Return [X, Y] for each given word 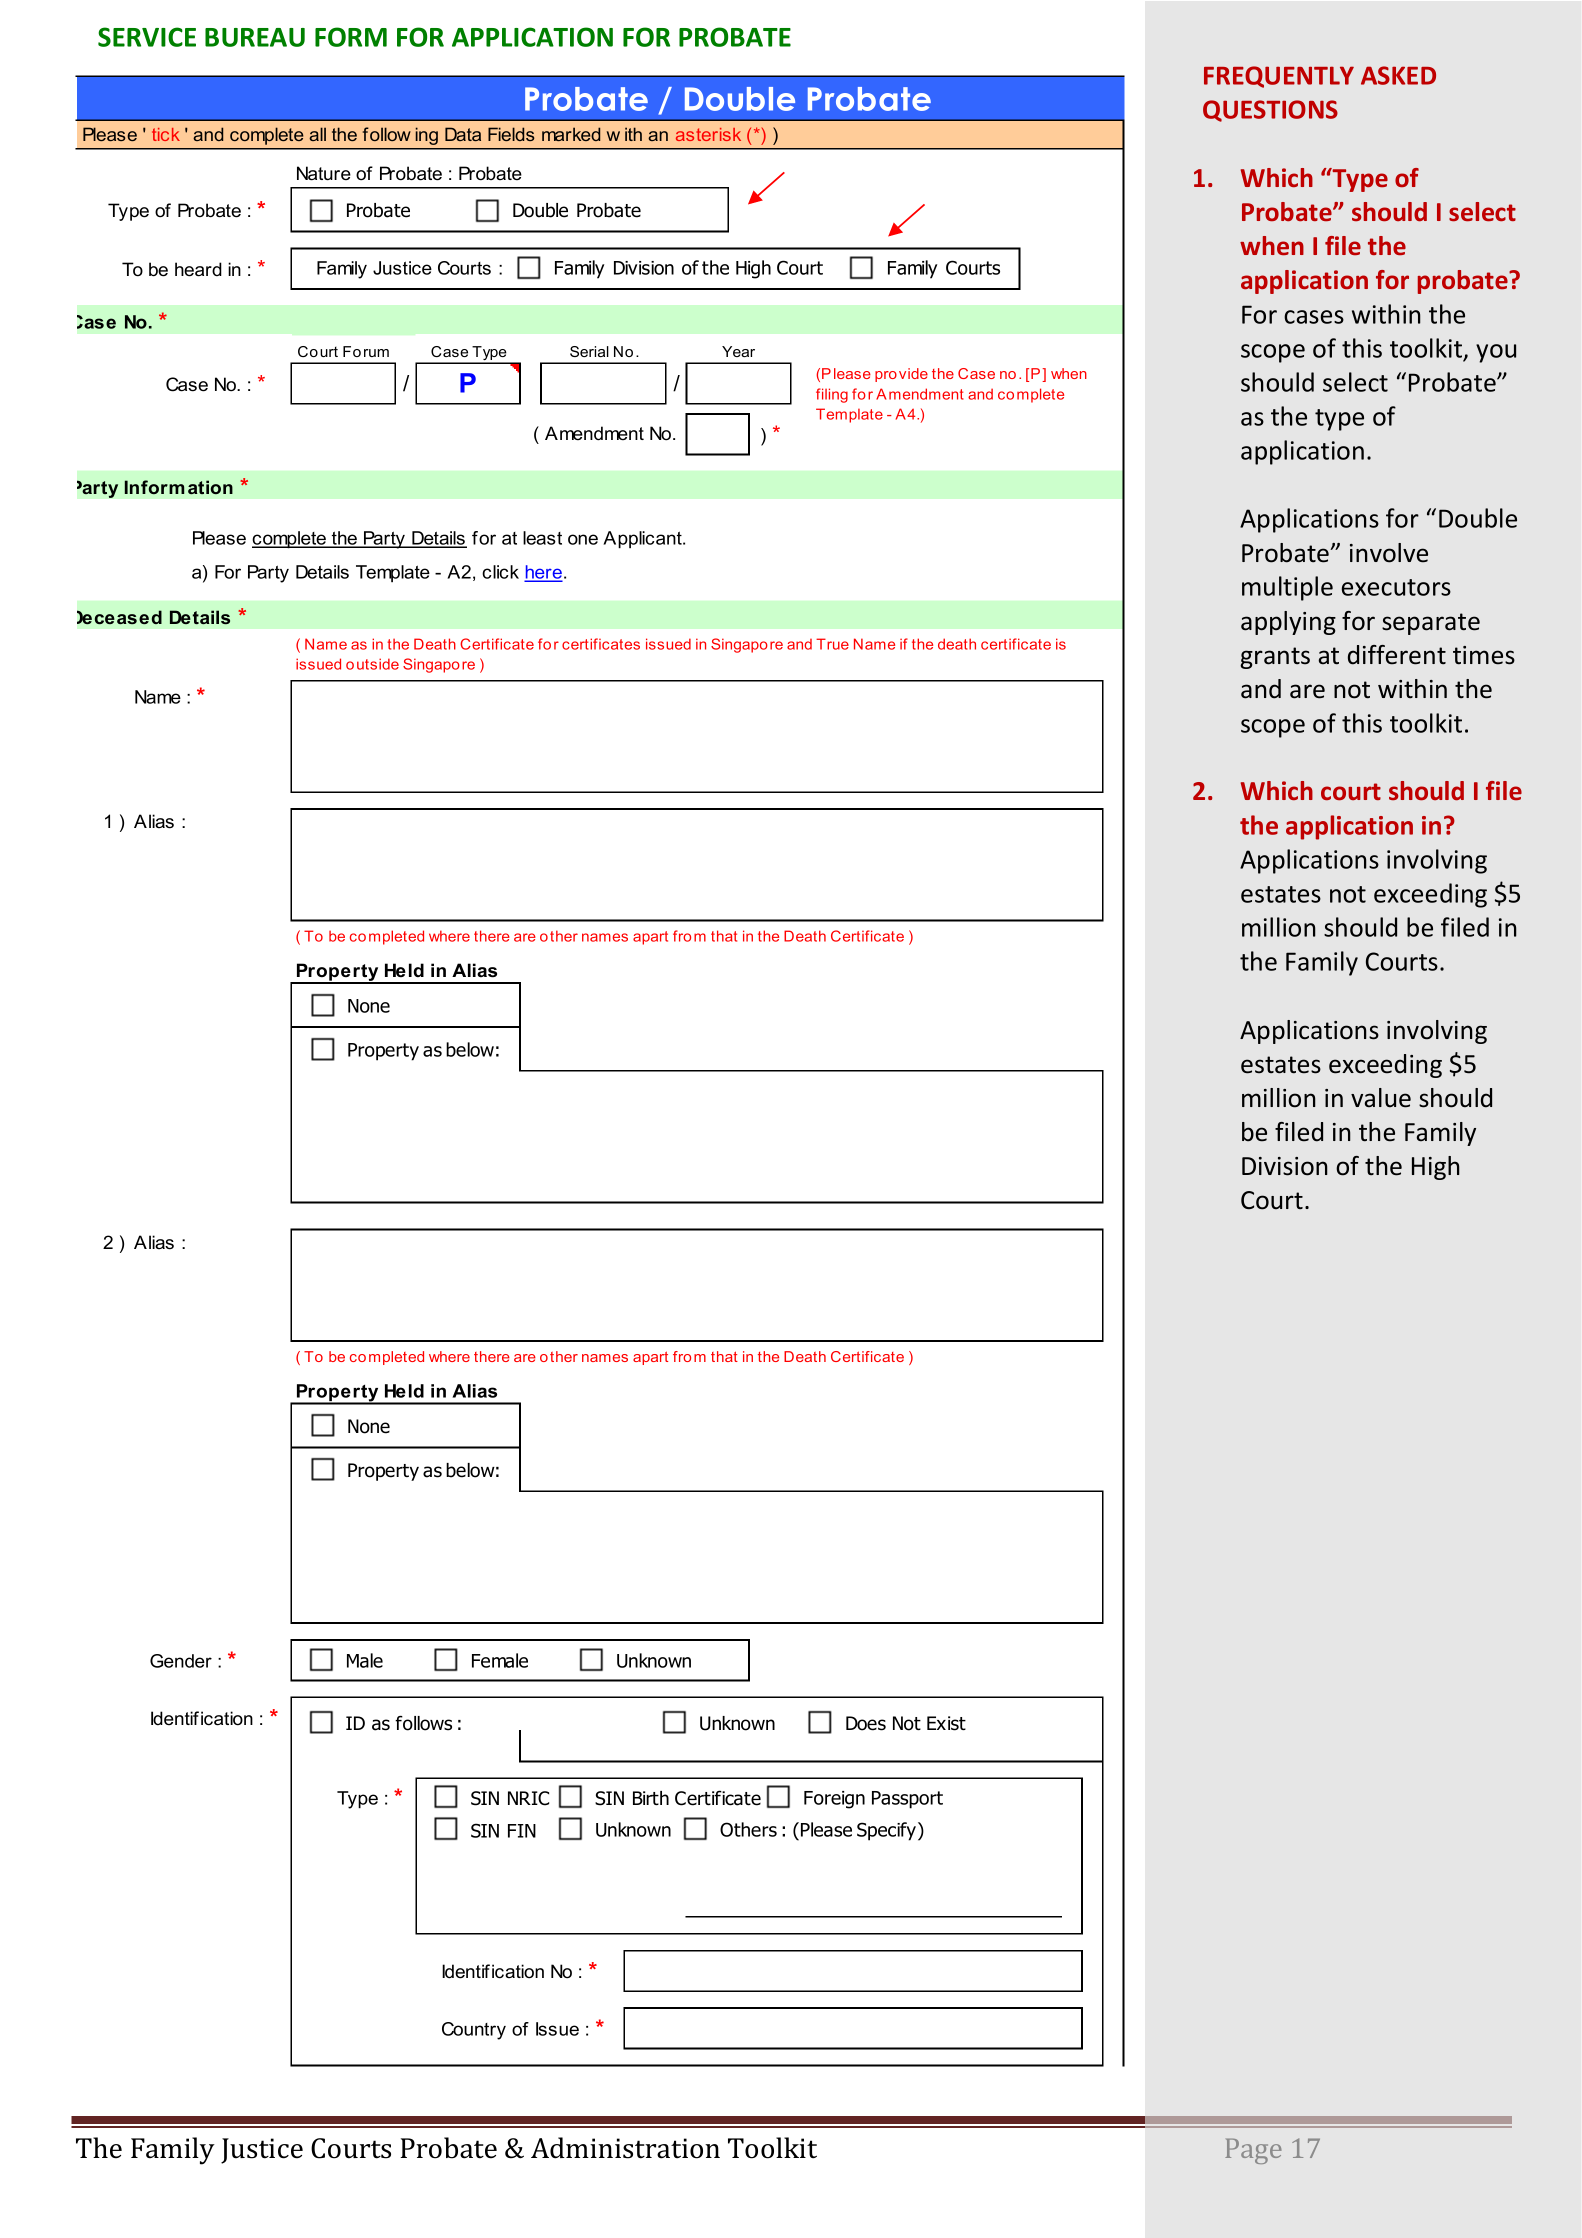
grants [1275, 658]
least [542, 538]
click [500, 572]
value [1381, 1098]
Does [866, 1723]
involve [1389, 553]
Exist [946, 1723]
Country [474, 2031]
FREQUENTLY [1279, 77]
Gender [181, 1661]
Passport [907, 1800]
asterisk [708, 134]
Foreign [834, 1800]
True [832, 644]
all [317, 134]
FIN [522, 1831]
